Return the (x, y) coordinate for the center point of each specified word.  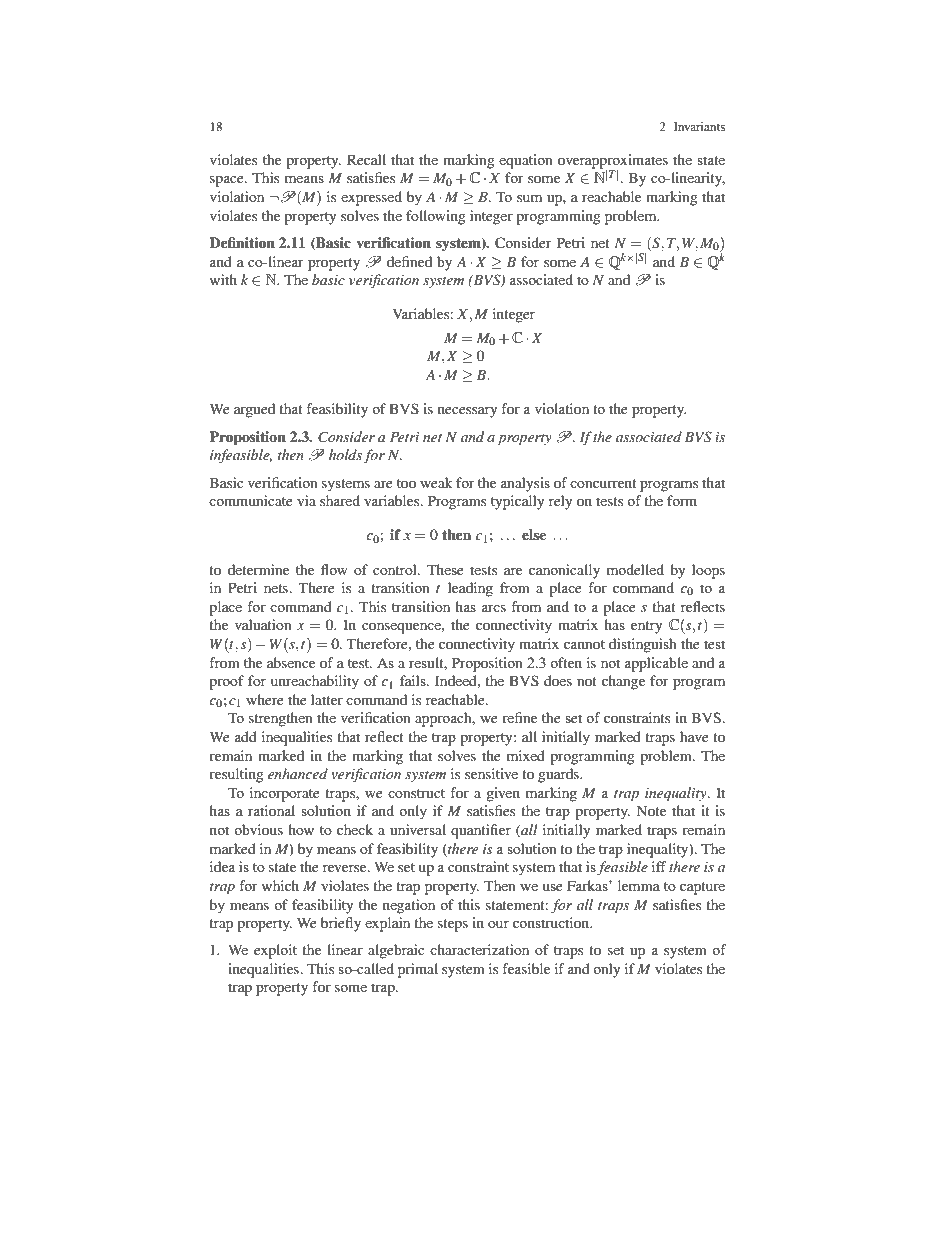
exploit (275, 951)
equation (526, 161)
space (228, 181)
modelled (635, 569)
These (445, 569)
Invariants (699, 126)
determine (258, 569)
